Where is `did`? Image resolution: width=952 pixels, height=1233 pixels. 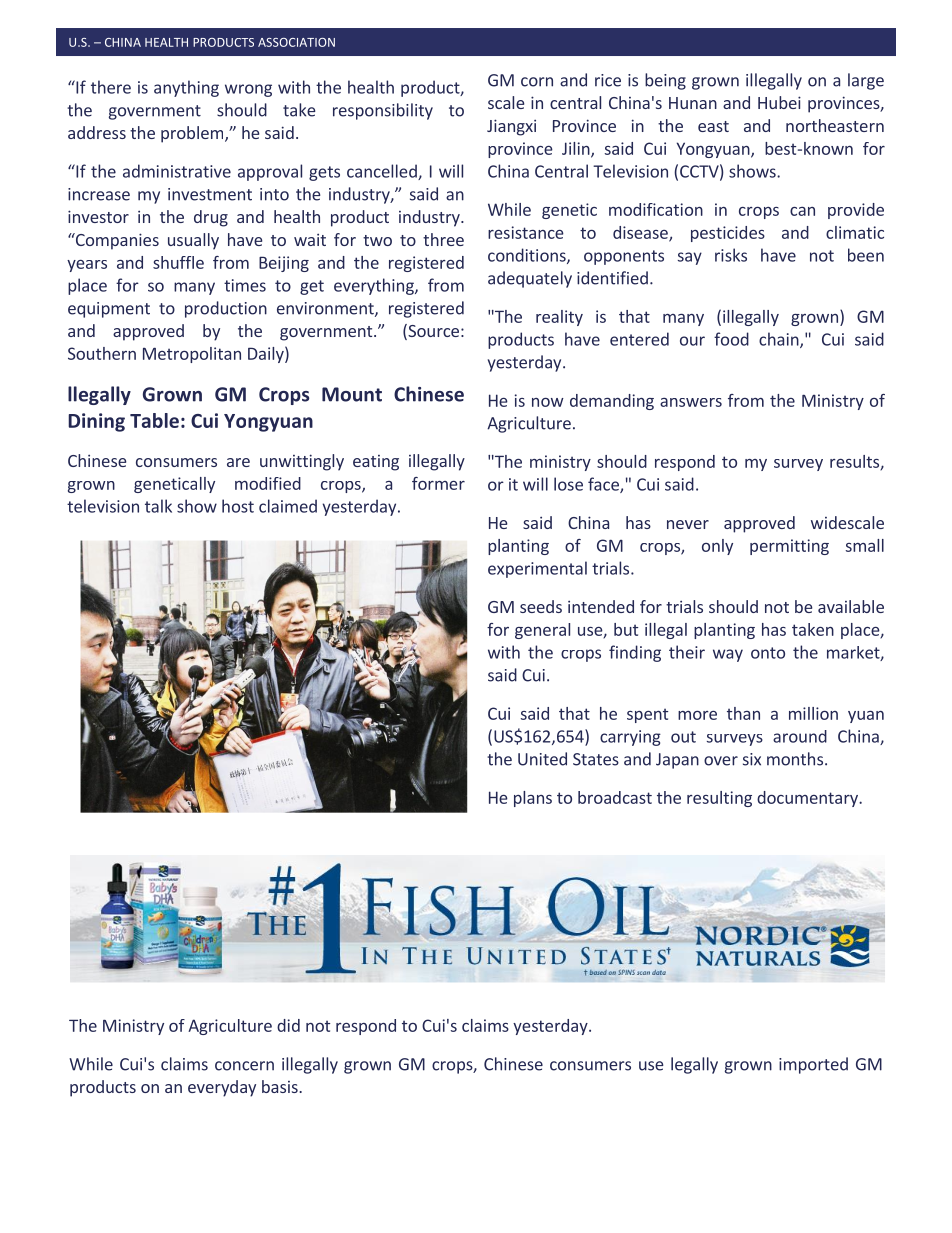
did is located at coordinates (288, 1025).
